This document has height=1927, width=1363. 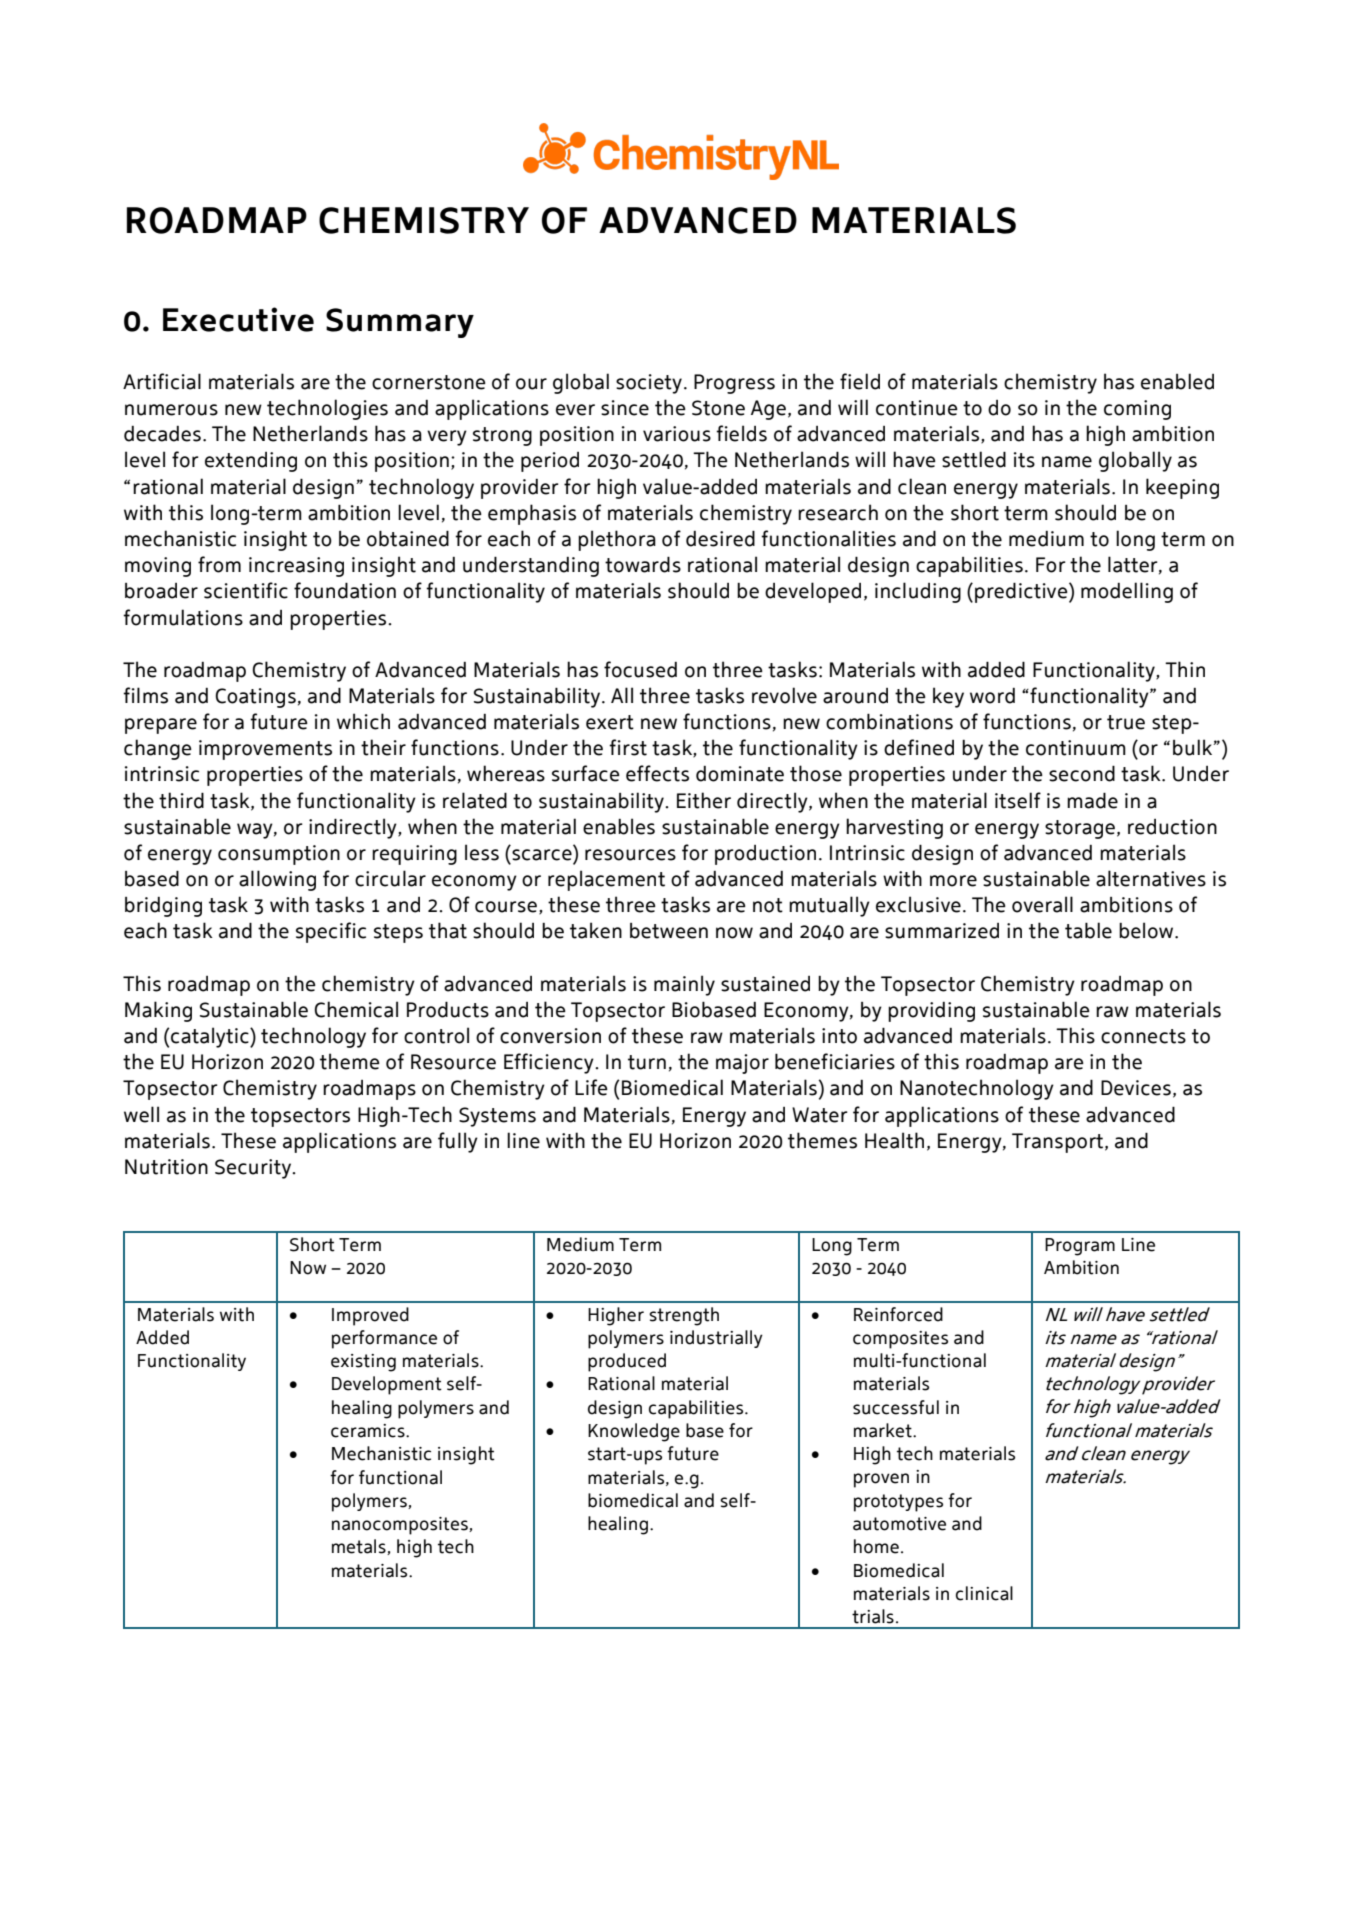 What do you see at coordinates (649, 384) in the document?
I see `society` at bounding box center [649, 384].
